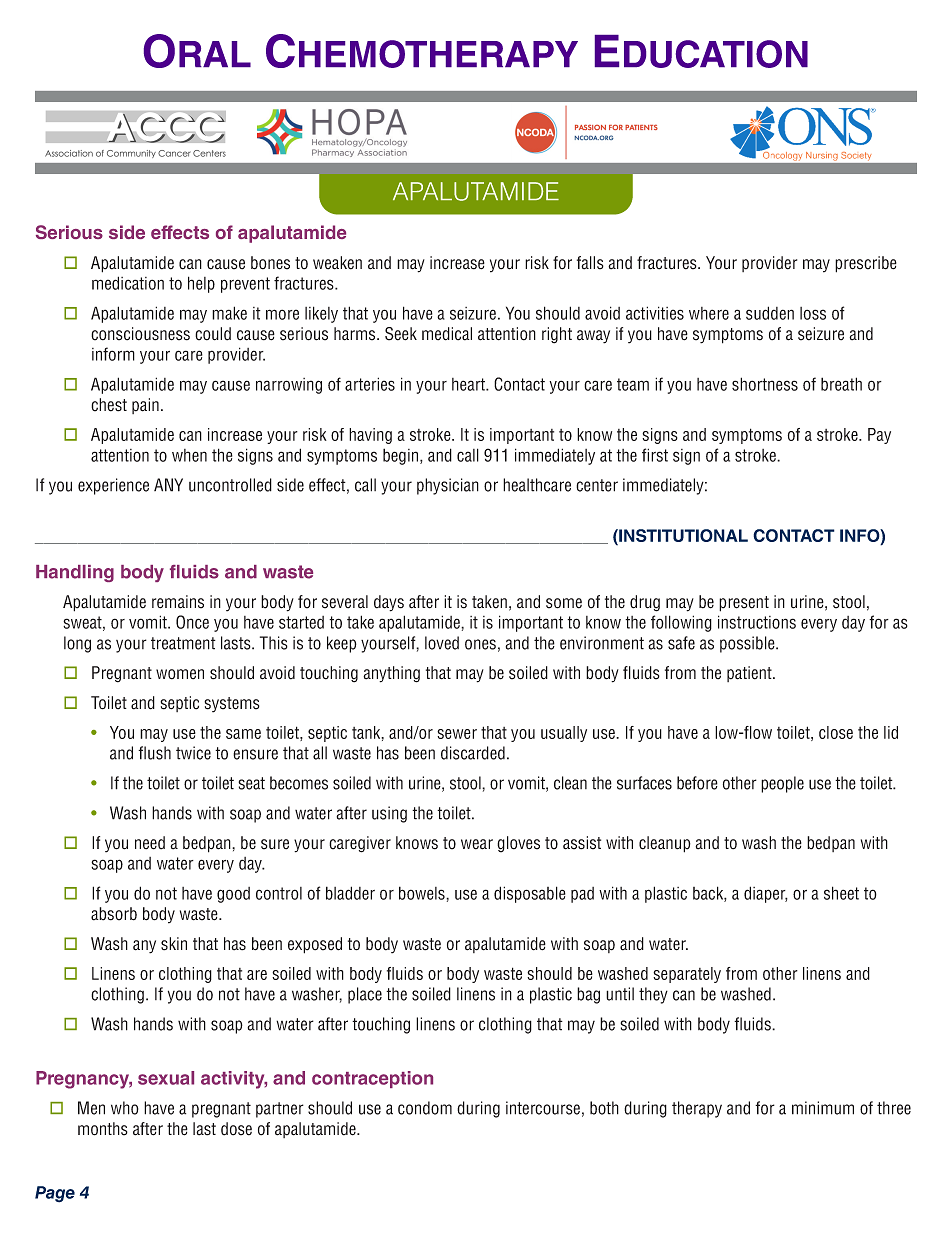 The image size is (952, 1233). Describe the element at coordinates (425, 1108) in the screenshot. I see `condom` at that location.
